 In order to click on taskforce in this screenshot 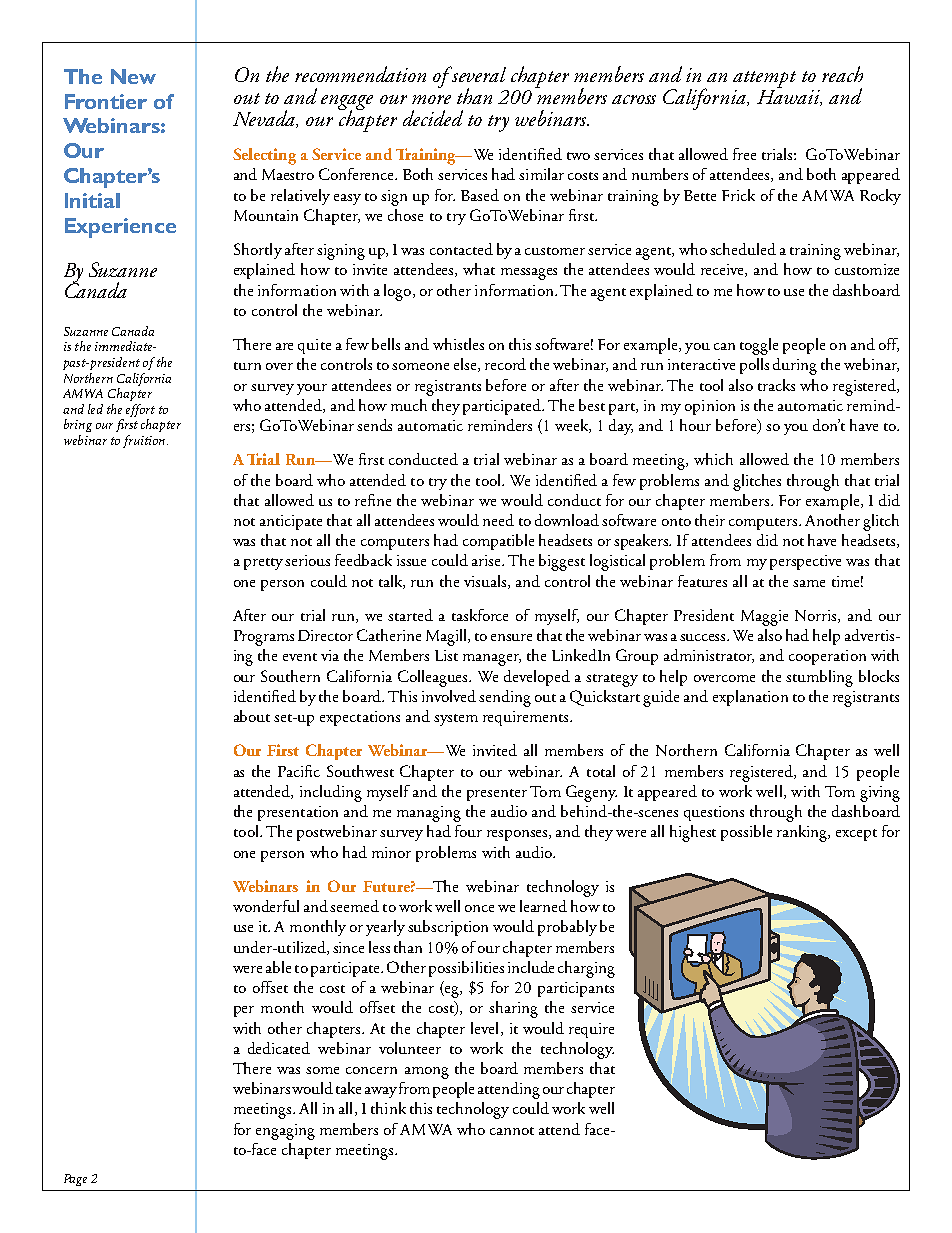, I will do `click(480, 615)`.
